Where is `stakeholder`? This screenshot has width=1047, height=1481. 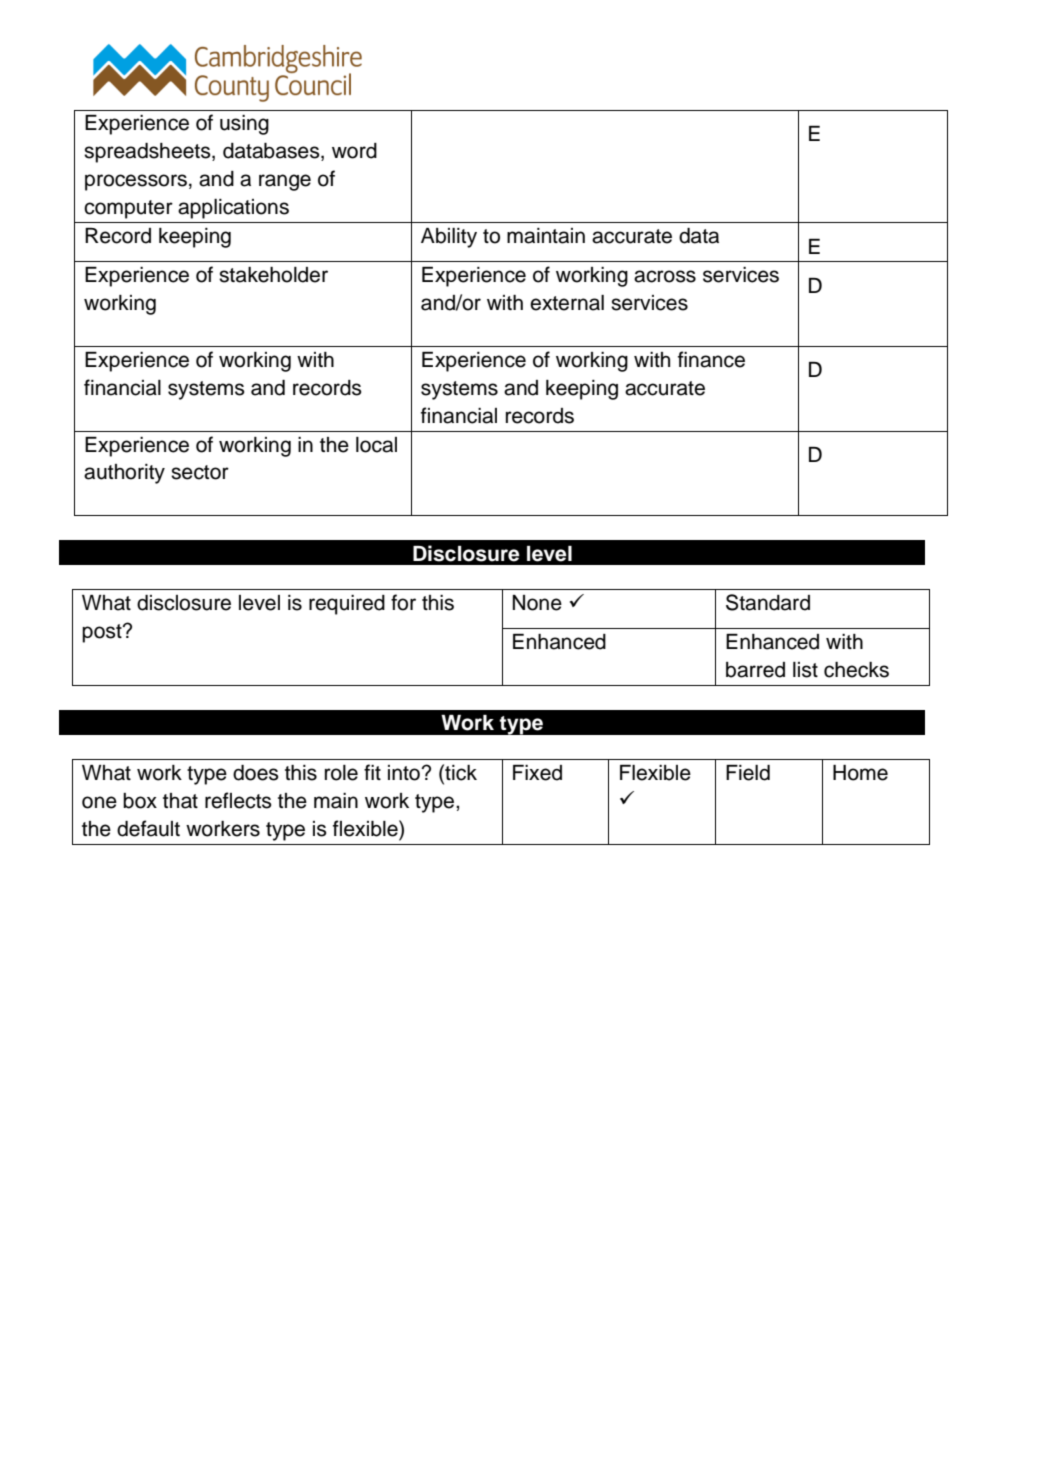 stakeholder is located at coordinates (273, 275).
